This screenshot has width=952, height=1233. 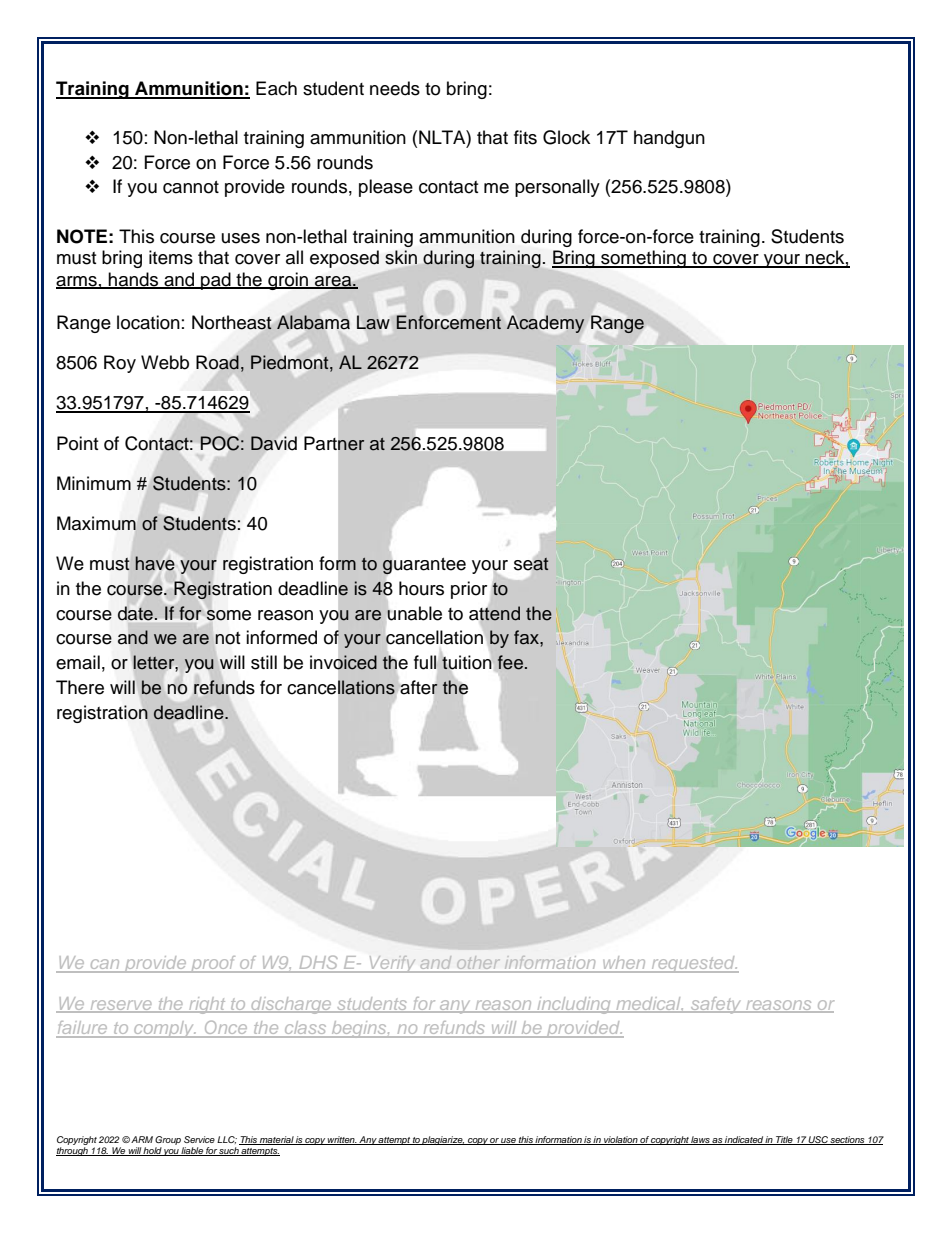 I want to click on handgun, so click(x=669, y=139).
